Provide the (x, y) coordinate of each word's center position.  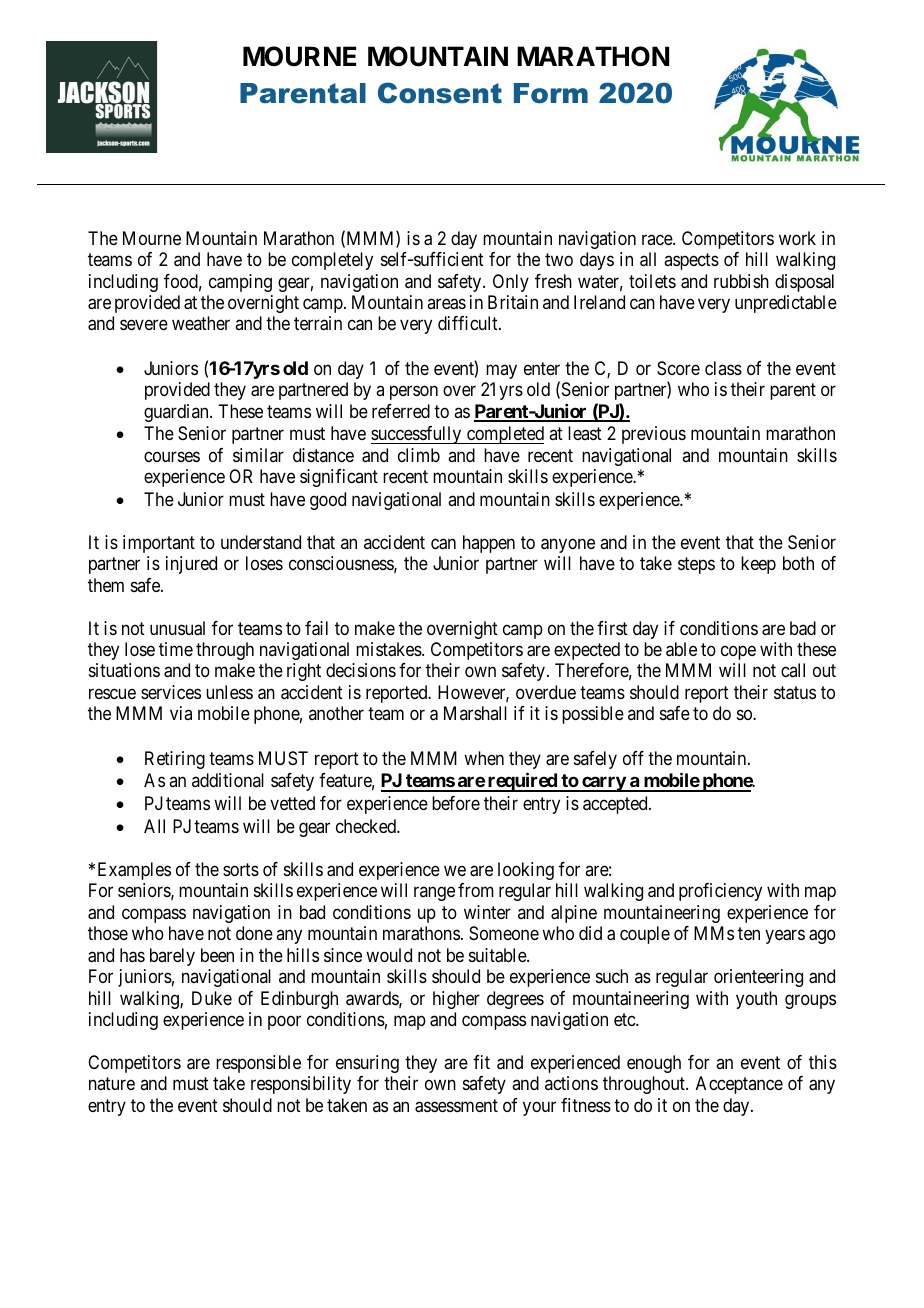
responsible (258, 1064)
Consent (440, 93)
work (797, 238)
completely (332, 261)
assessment (456, 1106)
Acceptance (739, 1085)
